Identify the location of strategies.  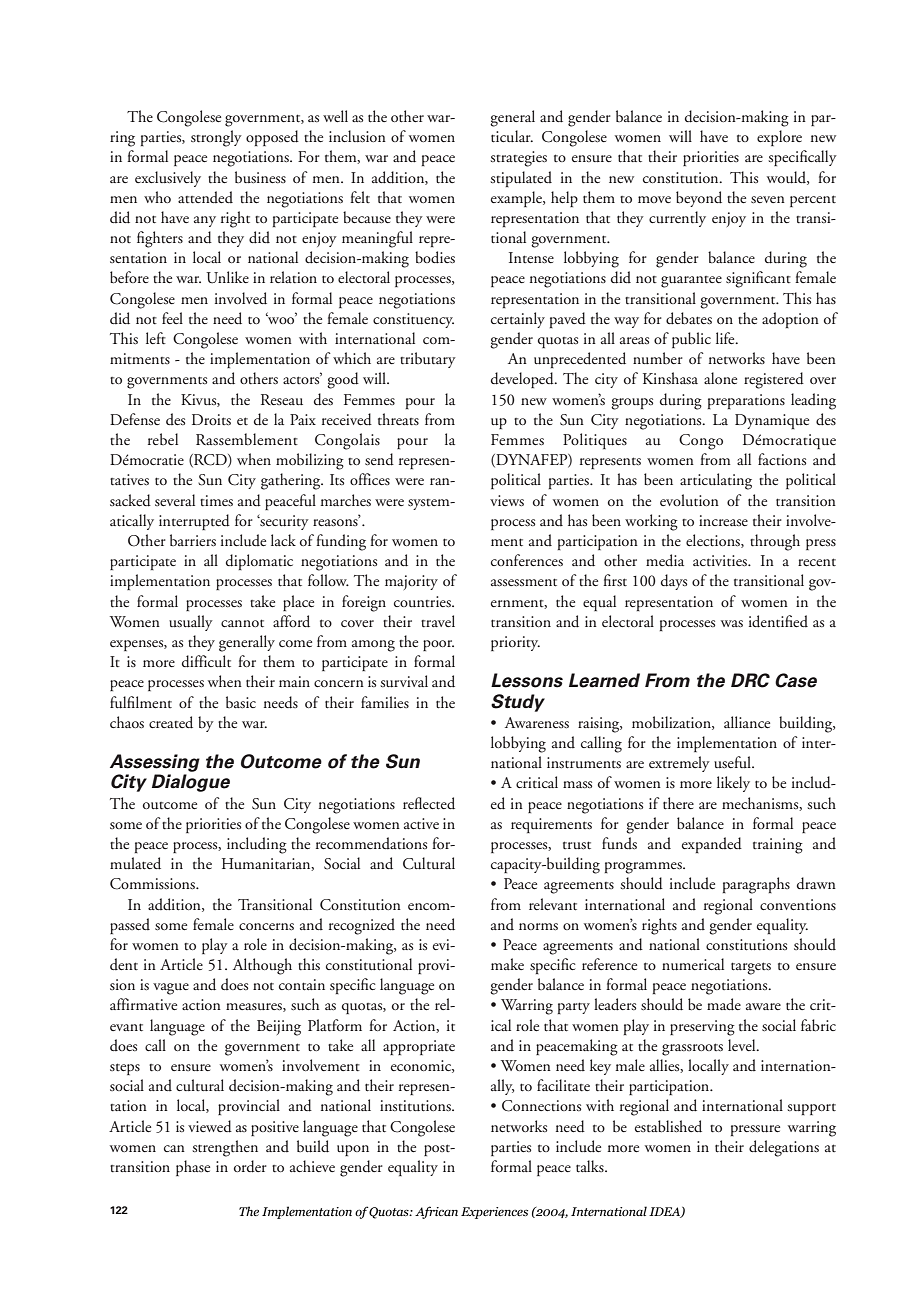
(518, 159).
